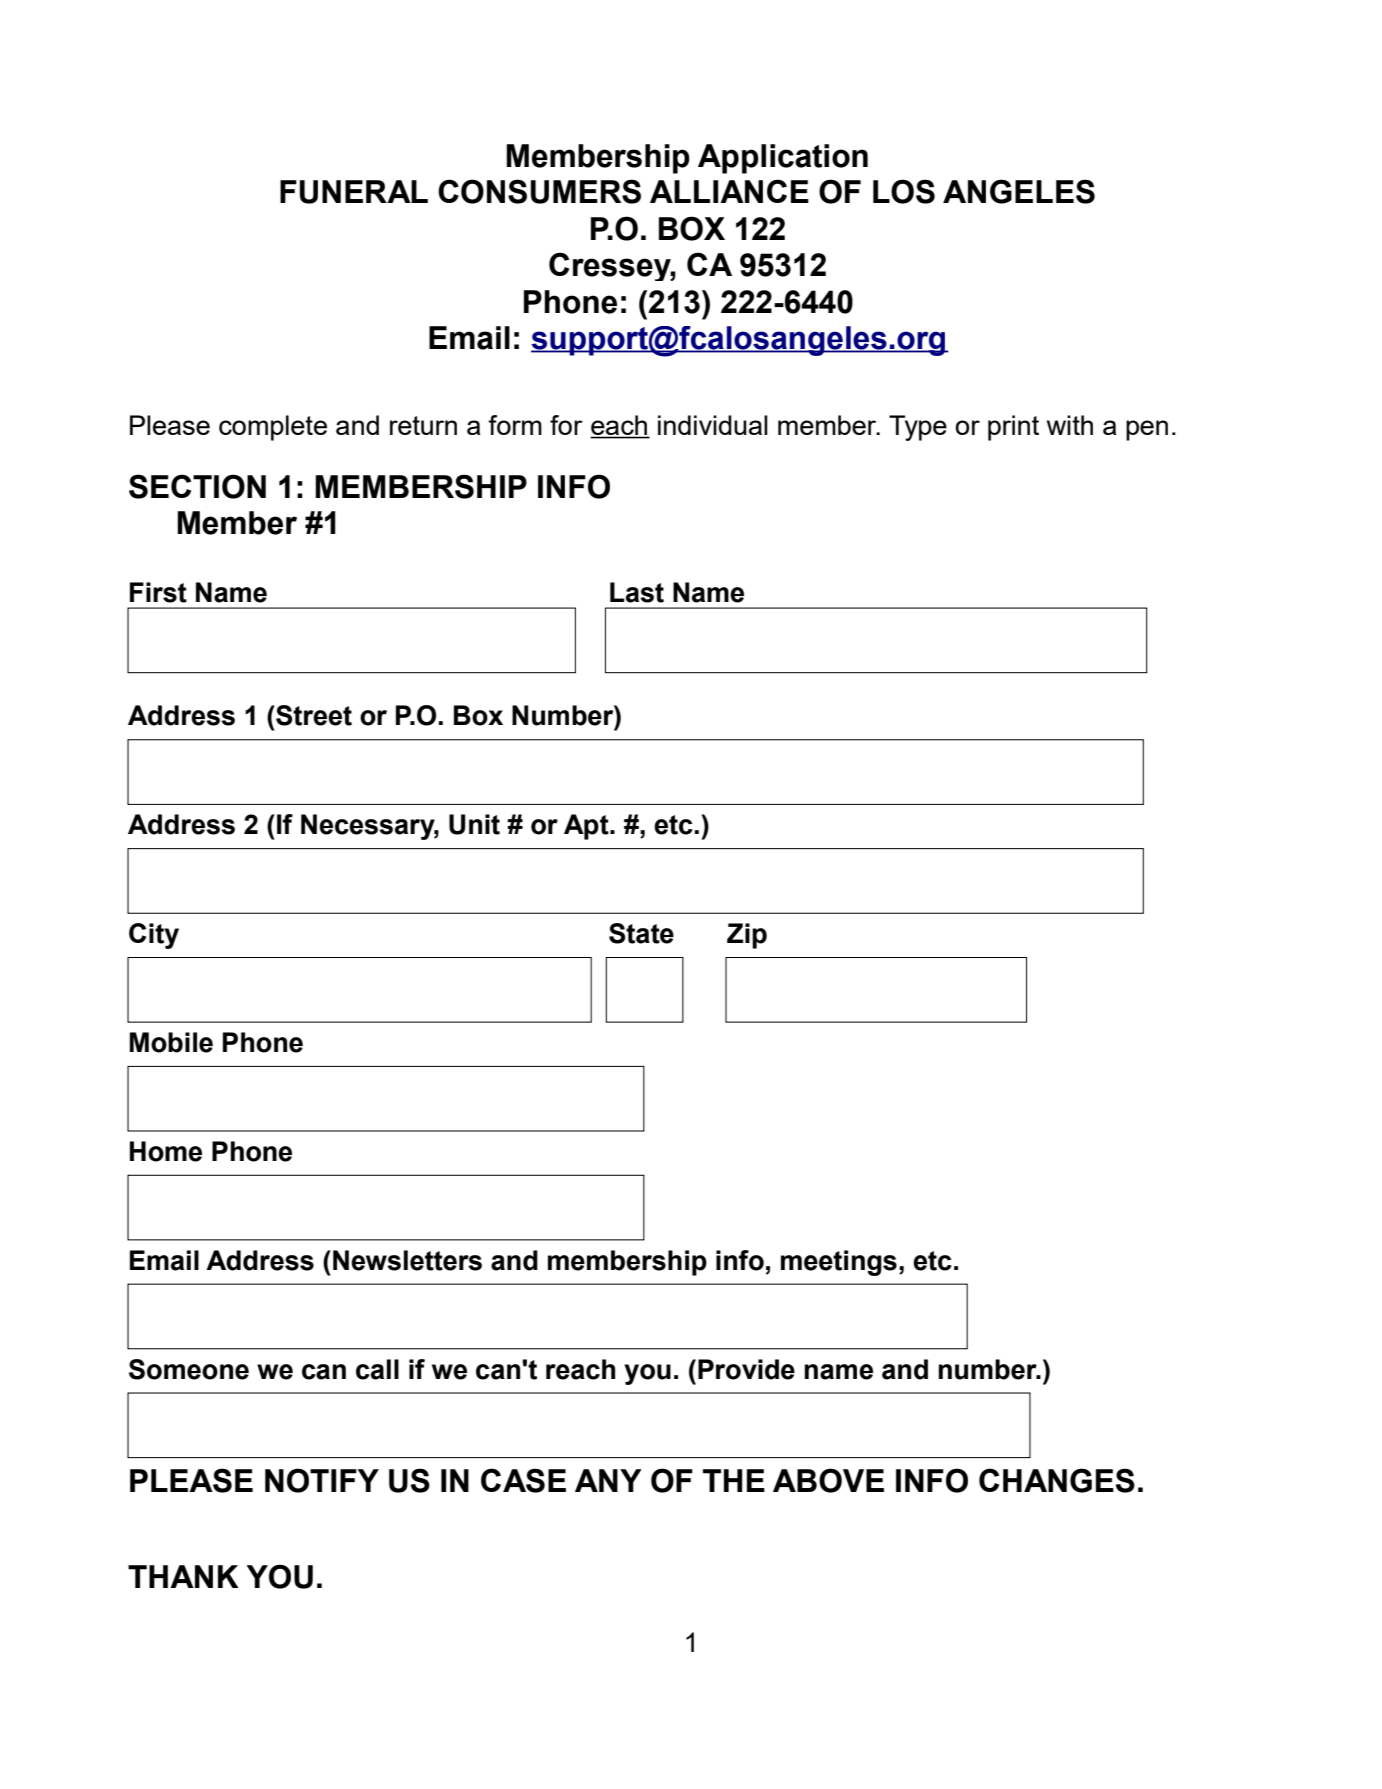 Image resolution: width=1382 pixels, height=1789 pixels. What do you see at coordinates (322, 1480) in the image?
I see `NOTIFY` at bounding box center [322, 1480].
